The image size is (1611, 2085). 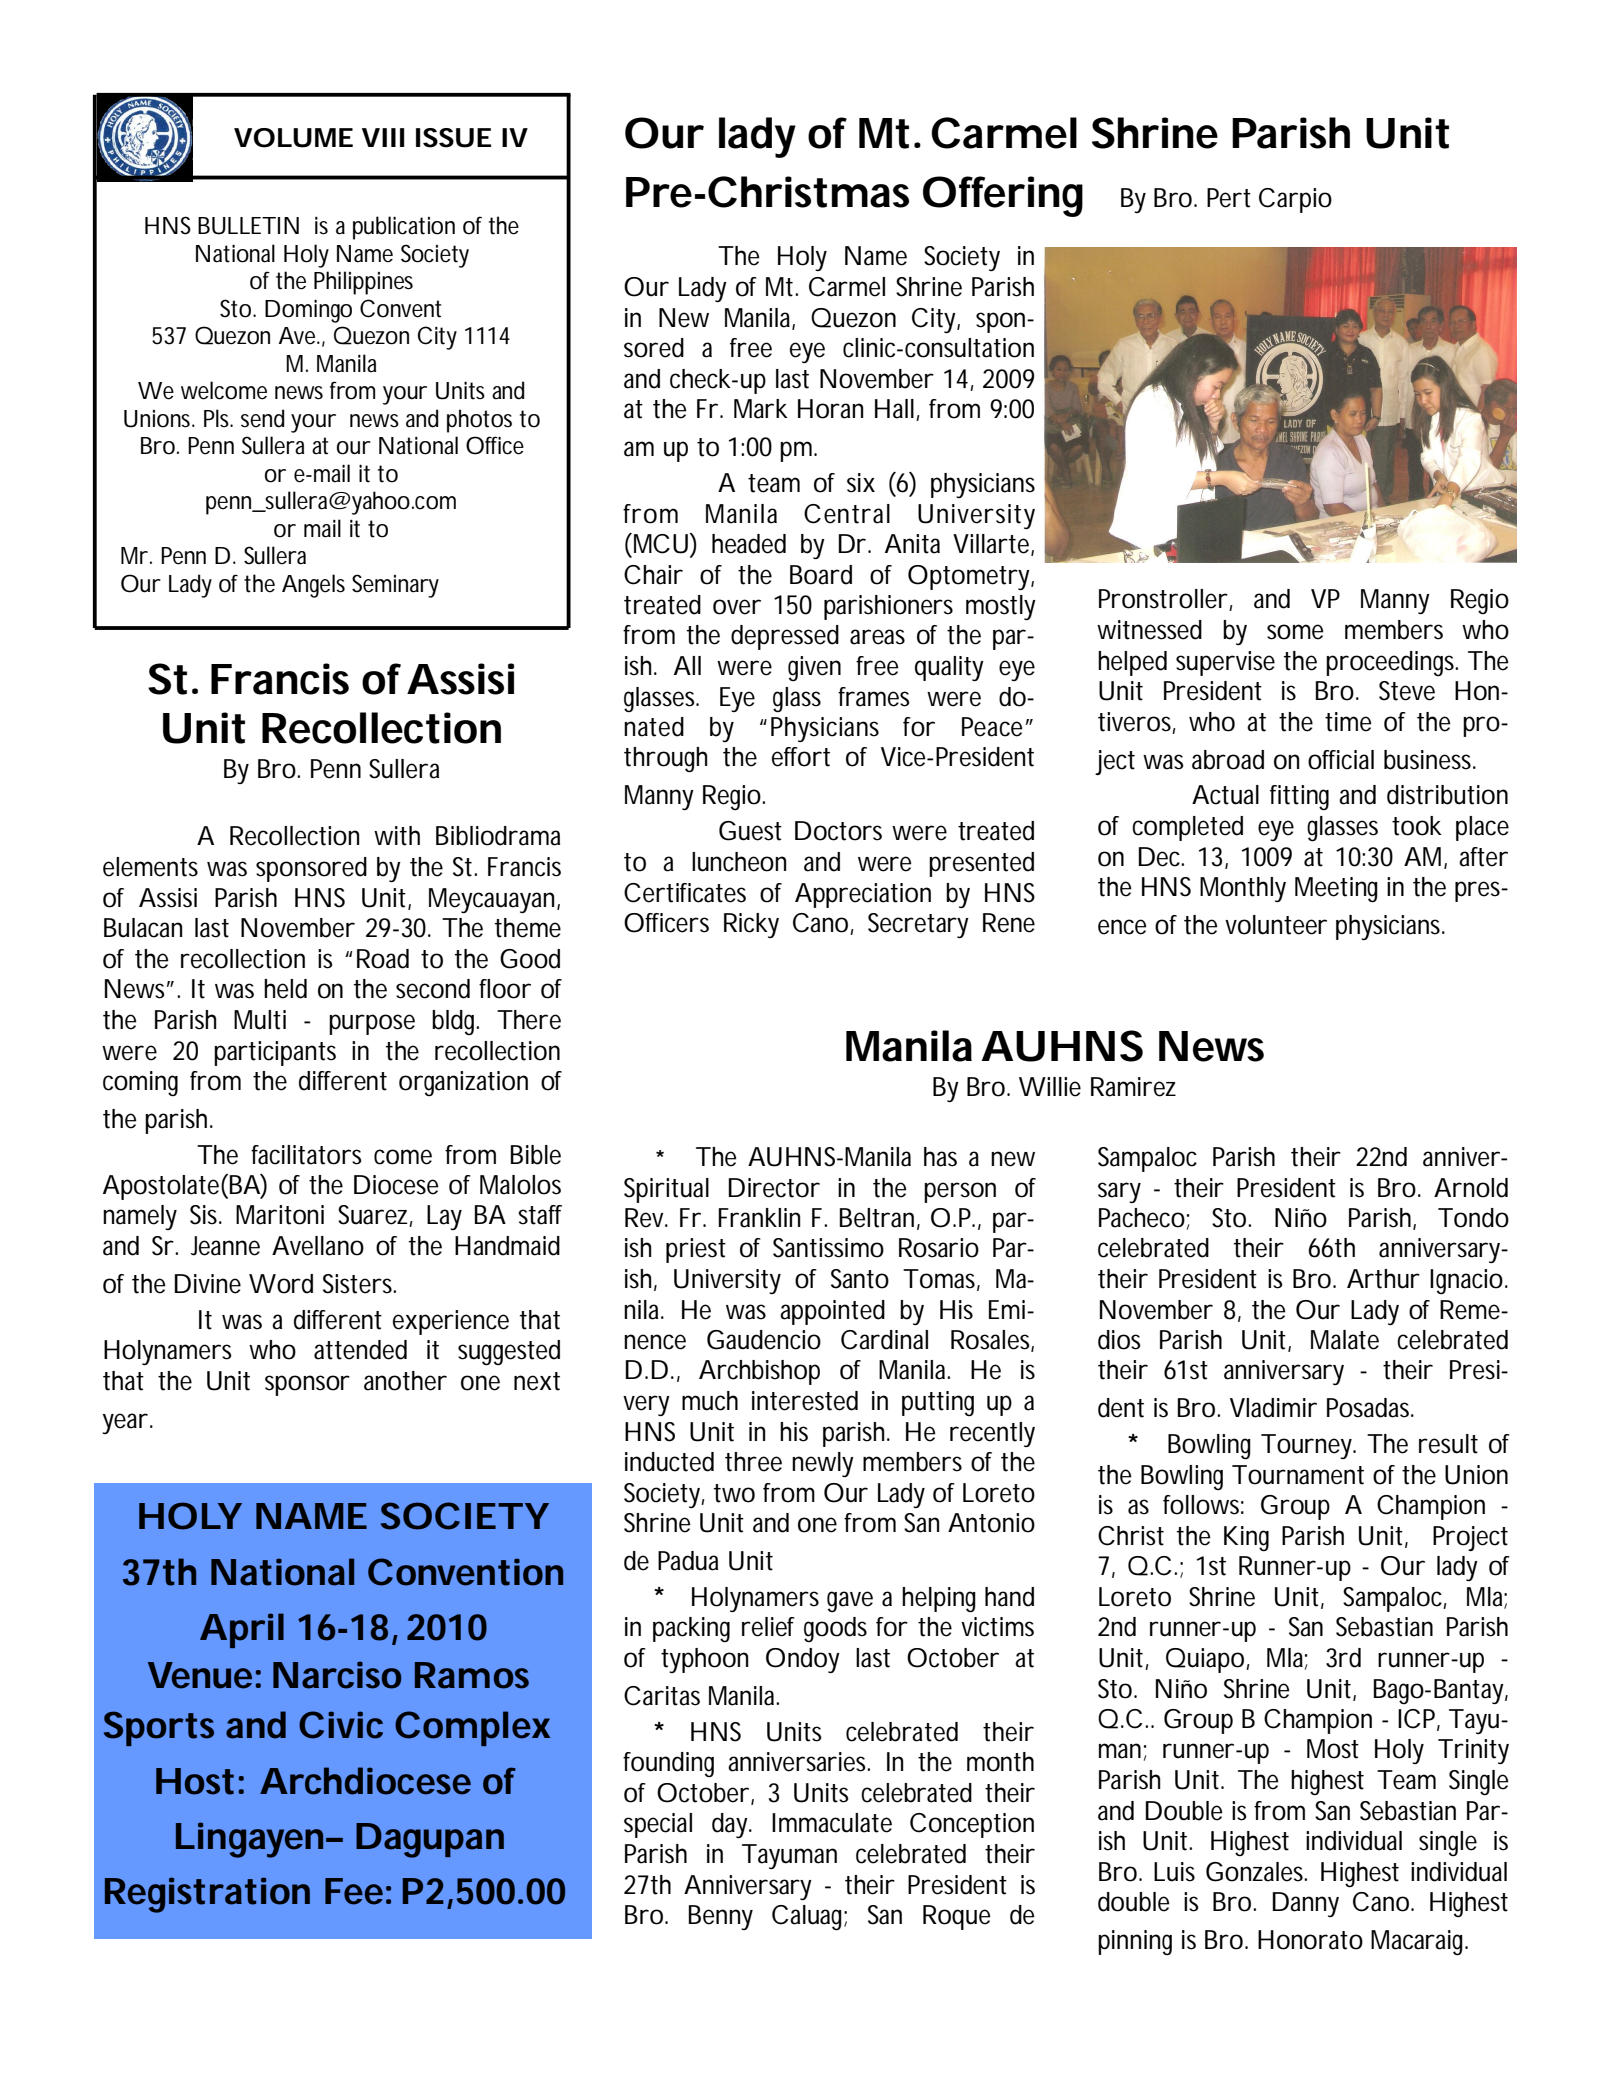 What do you see at coordinates (774, 1188) in the image?
I see `Director` at bounding box center [774, 1188].
